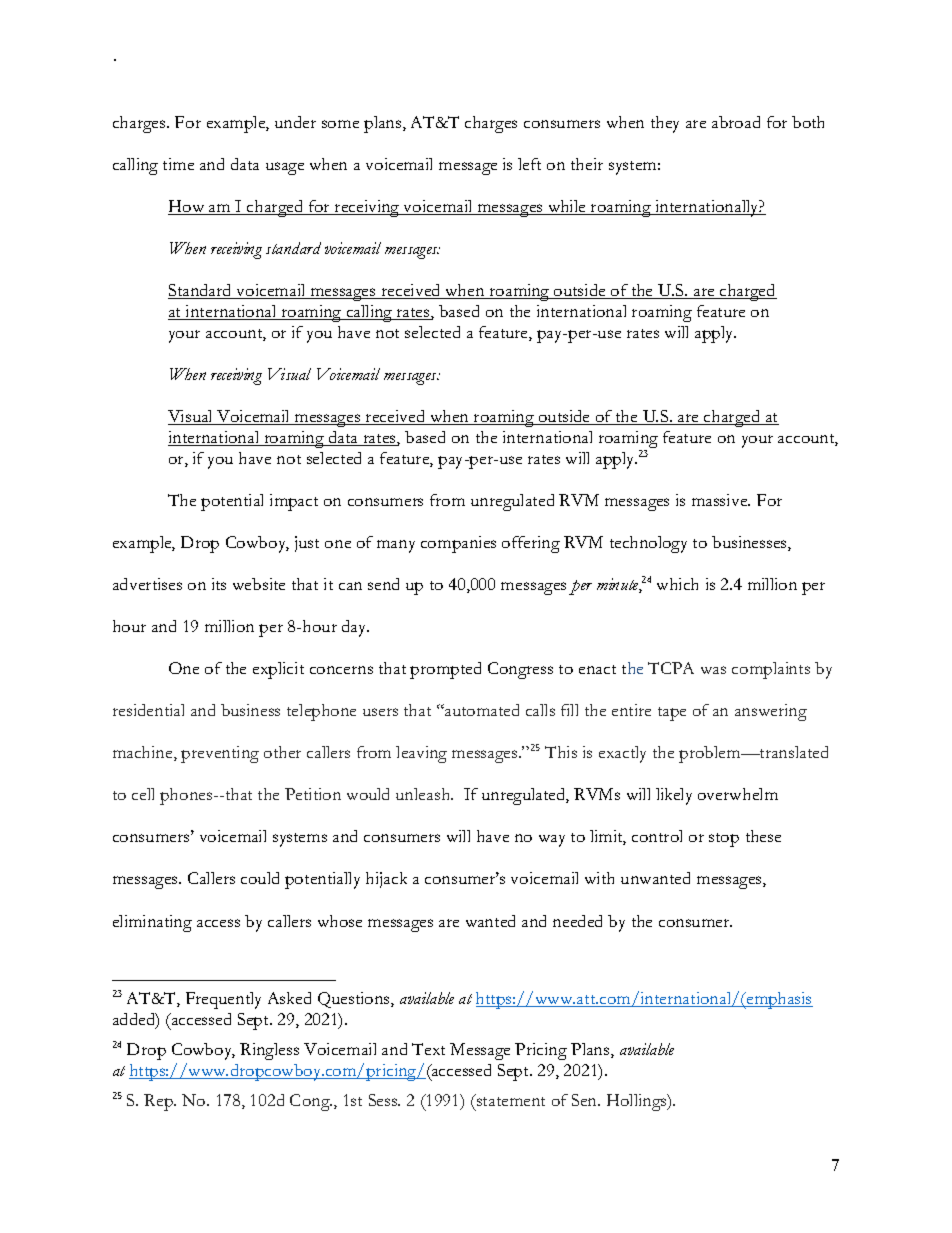  I want to click on leaving, so click(421, 754).
